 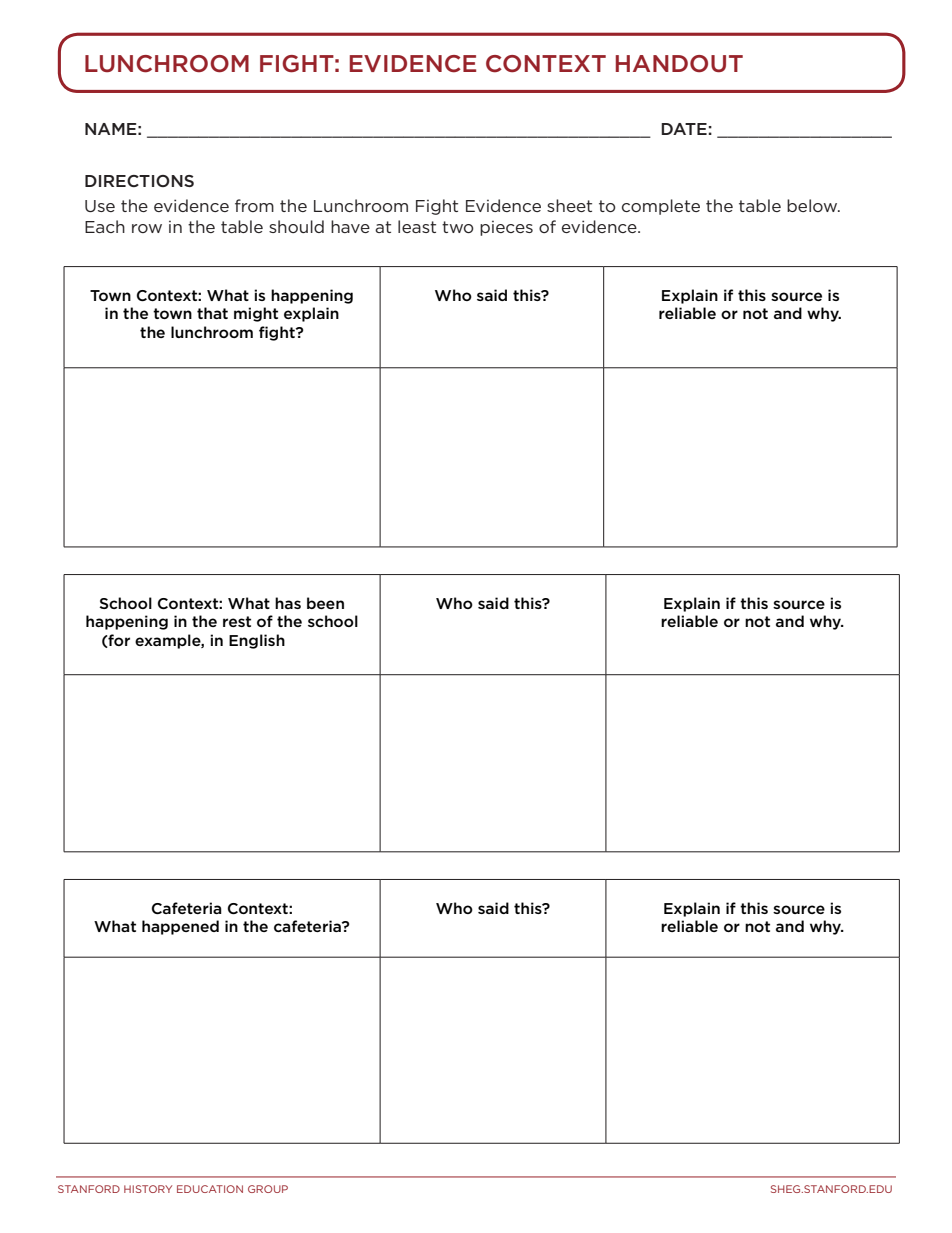 I want to click on GROUP, so click(x=268, y=1189).
